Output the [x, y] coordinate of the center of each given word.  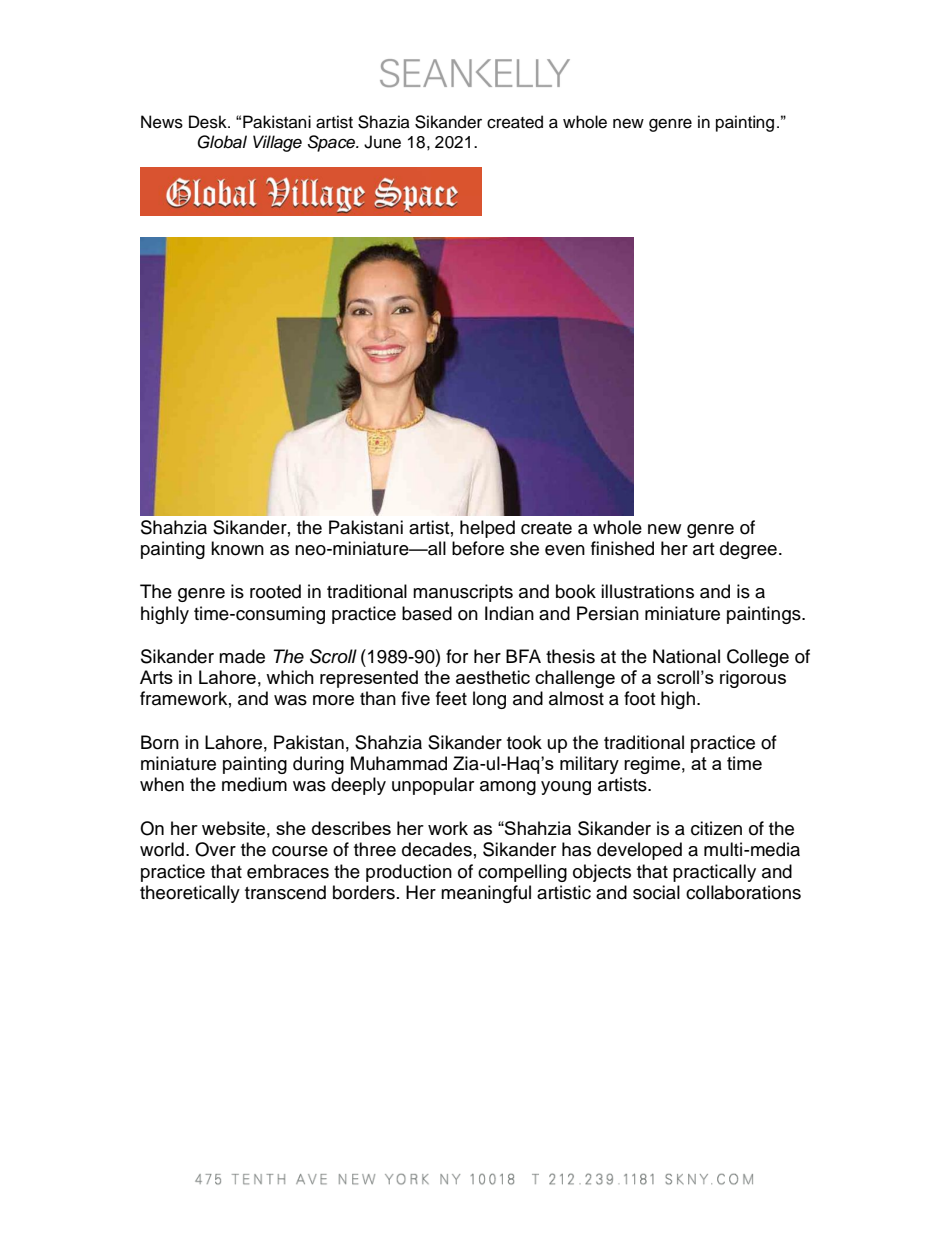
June [382, 142]
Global [222, 142]
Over [215, 849]
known [237, 548]
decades [437, 849]
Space [333, 143]
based [427, 613]
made [242, 656]
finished [622, 548]
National [686, 656]
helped [487, 529]
